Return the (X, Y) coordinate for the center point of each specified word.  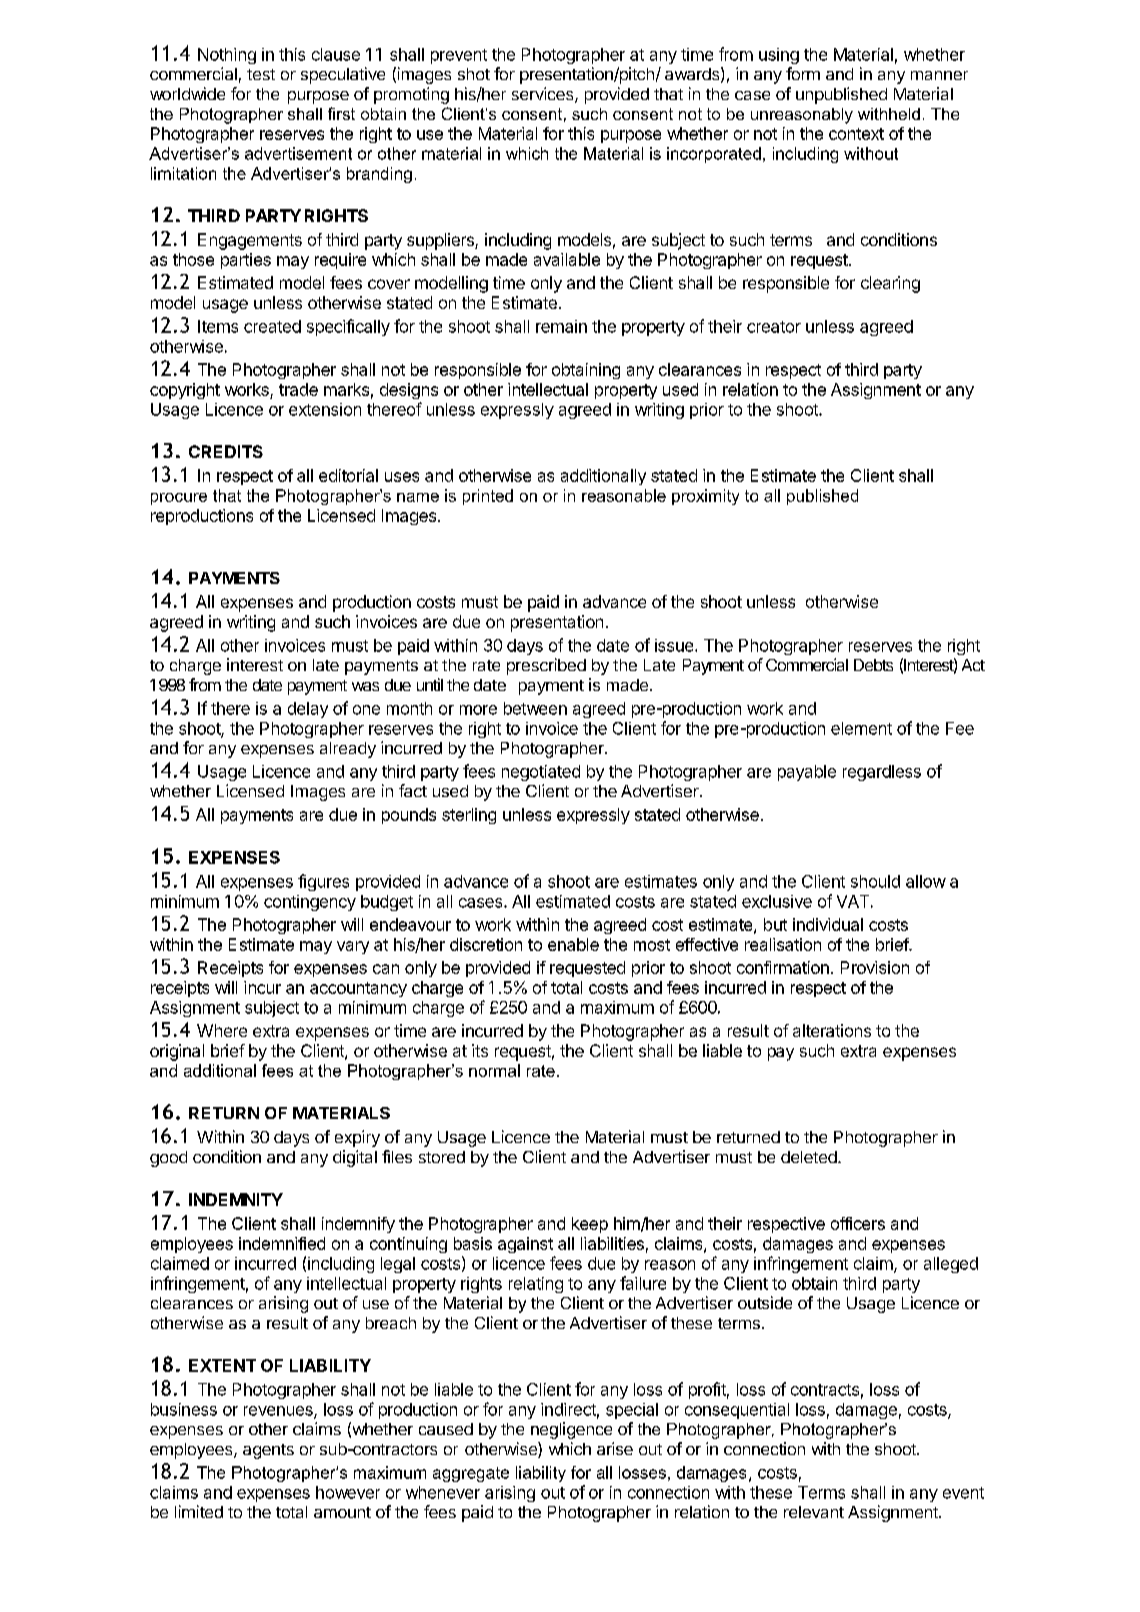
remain (561, 326)
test (261, 74)
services (544, 95)
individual (828, 924)
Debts (873, 665)
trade (298, 389)
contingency (310, 903)
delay (308, 710)
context (856, 134)
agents (268, 1451)
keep (590, 1225)
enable (573, 944)
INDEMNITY (236, 1199)
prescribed (546, 666)
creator (774, 327)
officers (858, 1223)
